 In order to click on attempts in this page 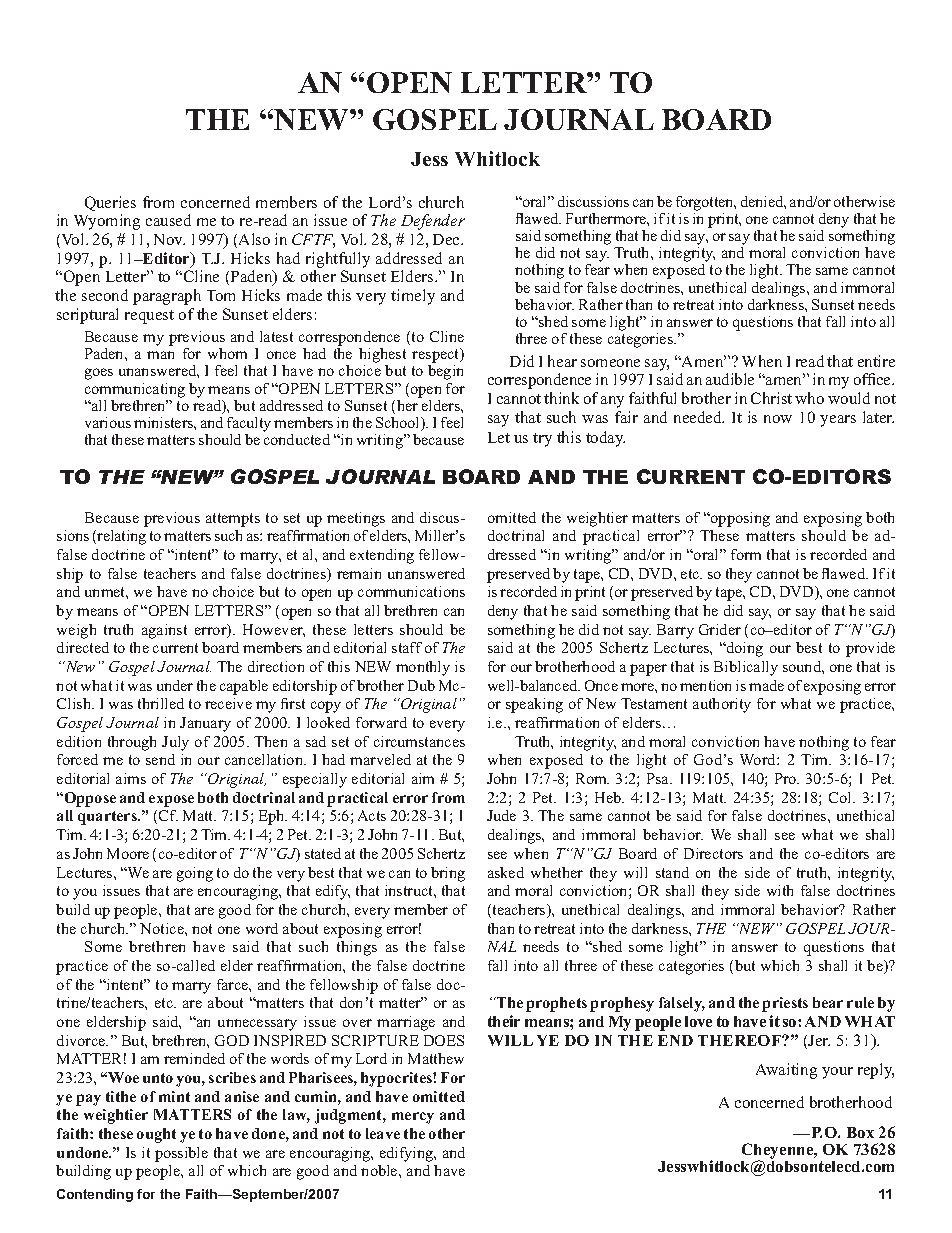, I will do `click(233, 520)`.
